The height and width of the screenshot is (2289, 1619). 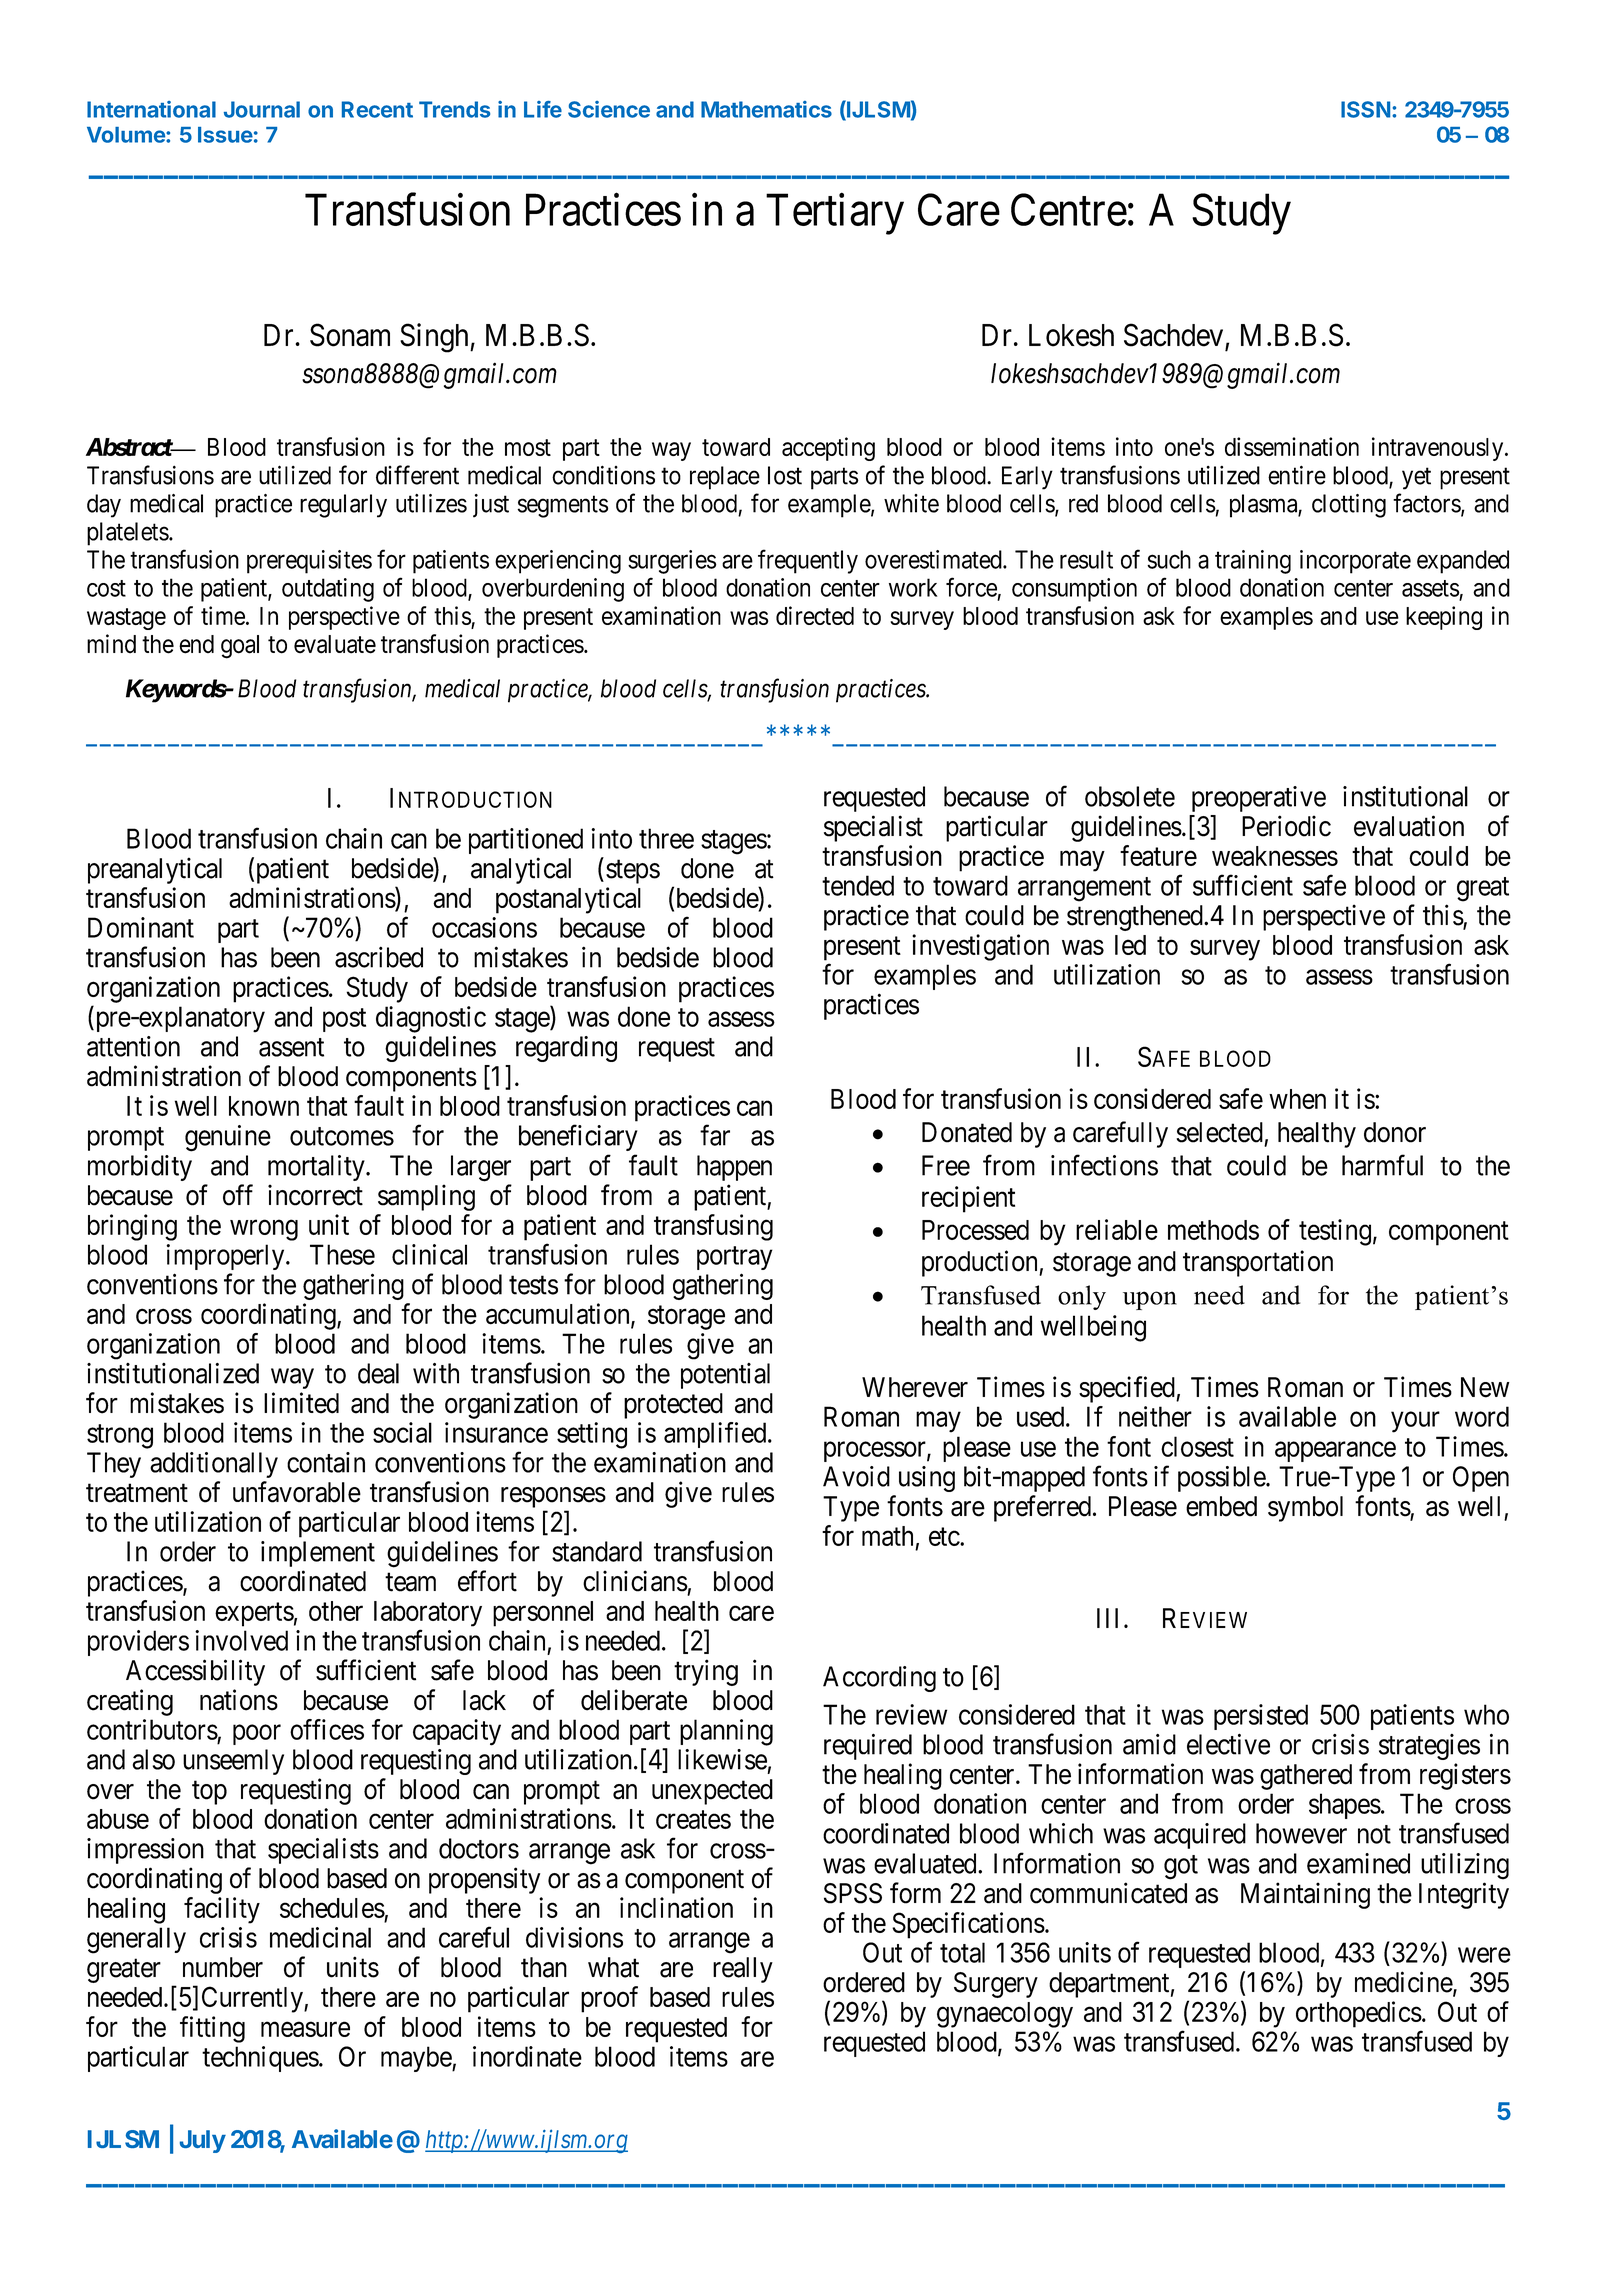 I want to click on directed, so click(x=815, y=615).
